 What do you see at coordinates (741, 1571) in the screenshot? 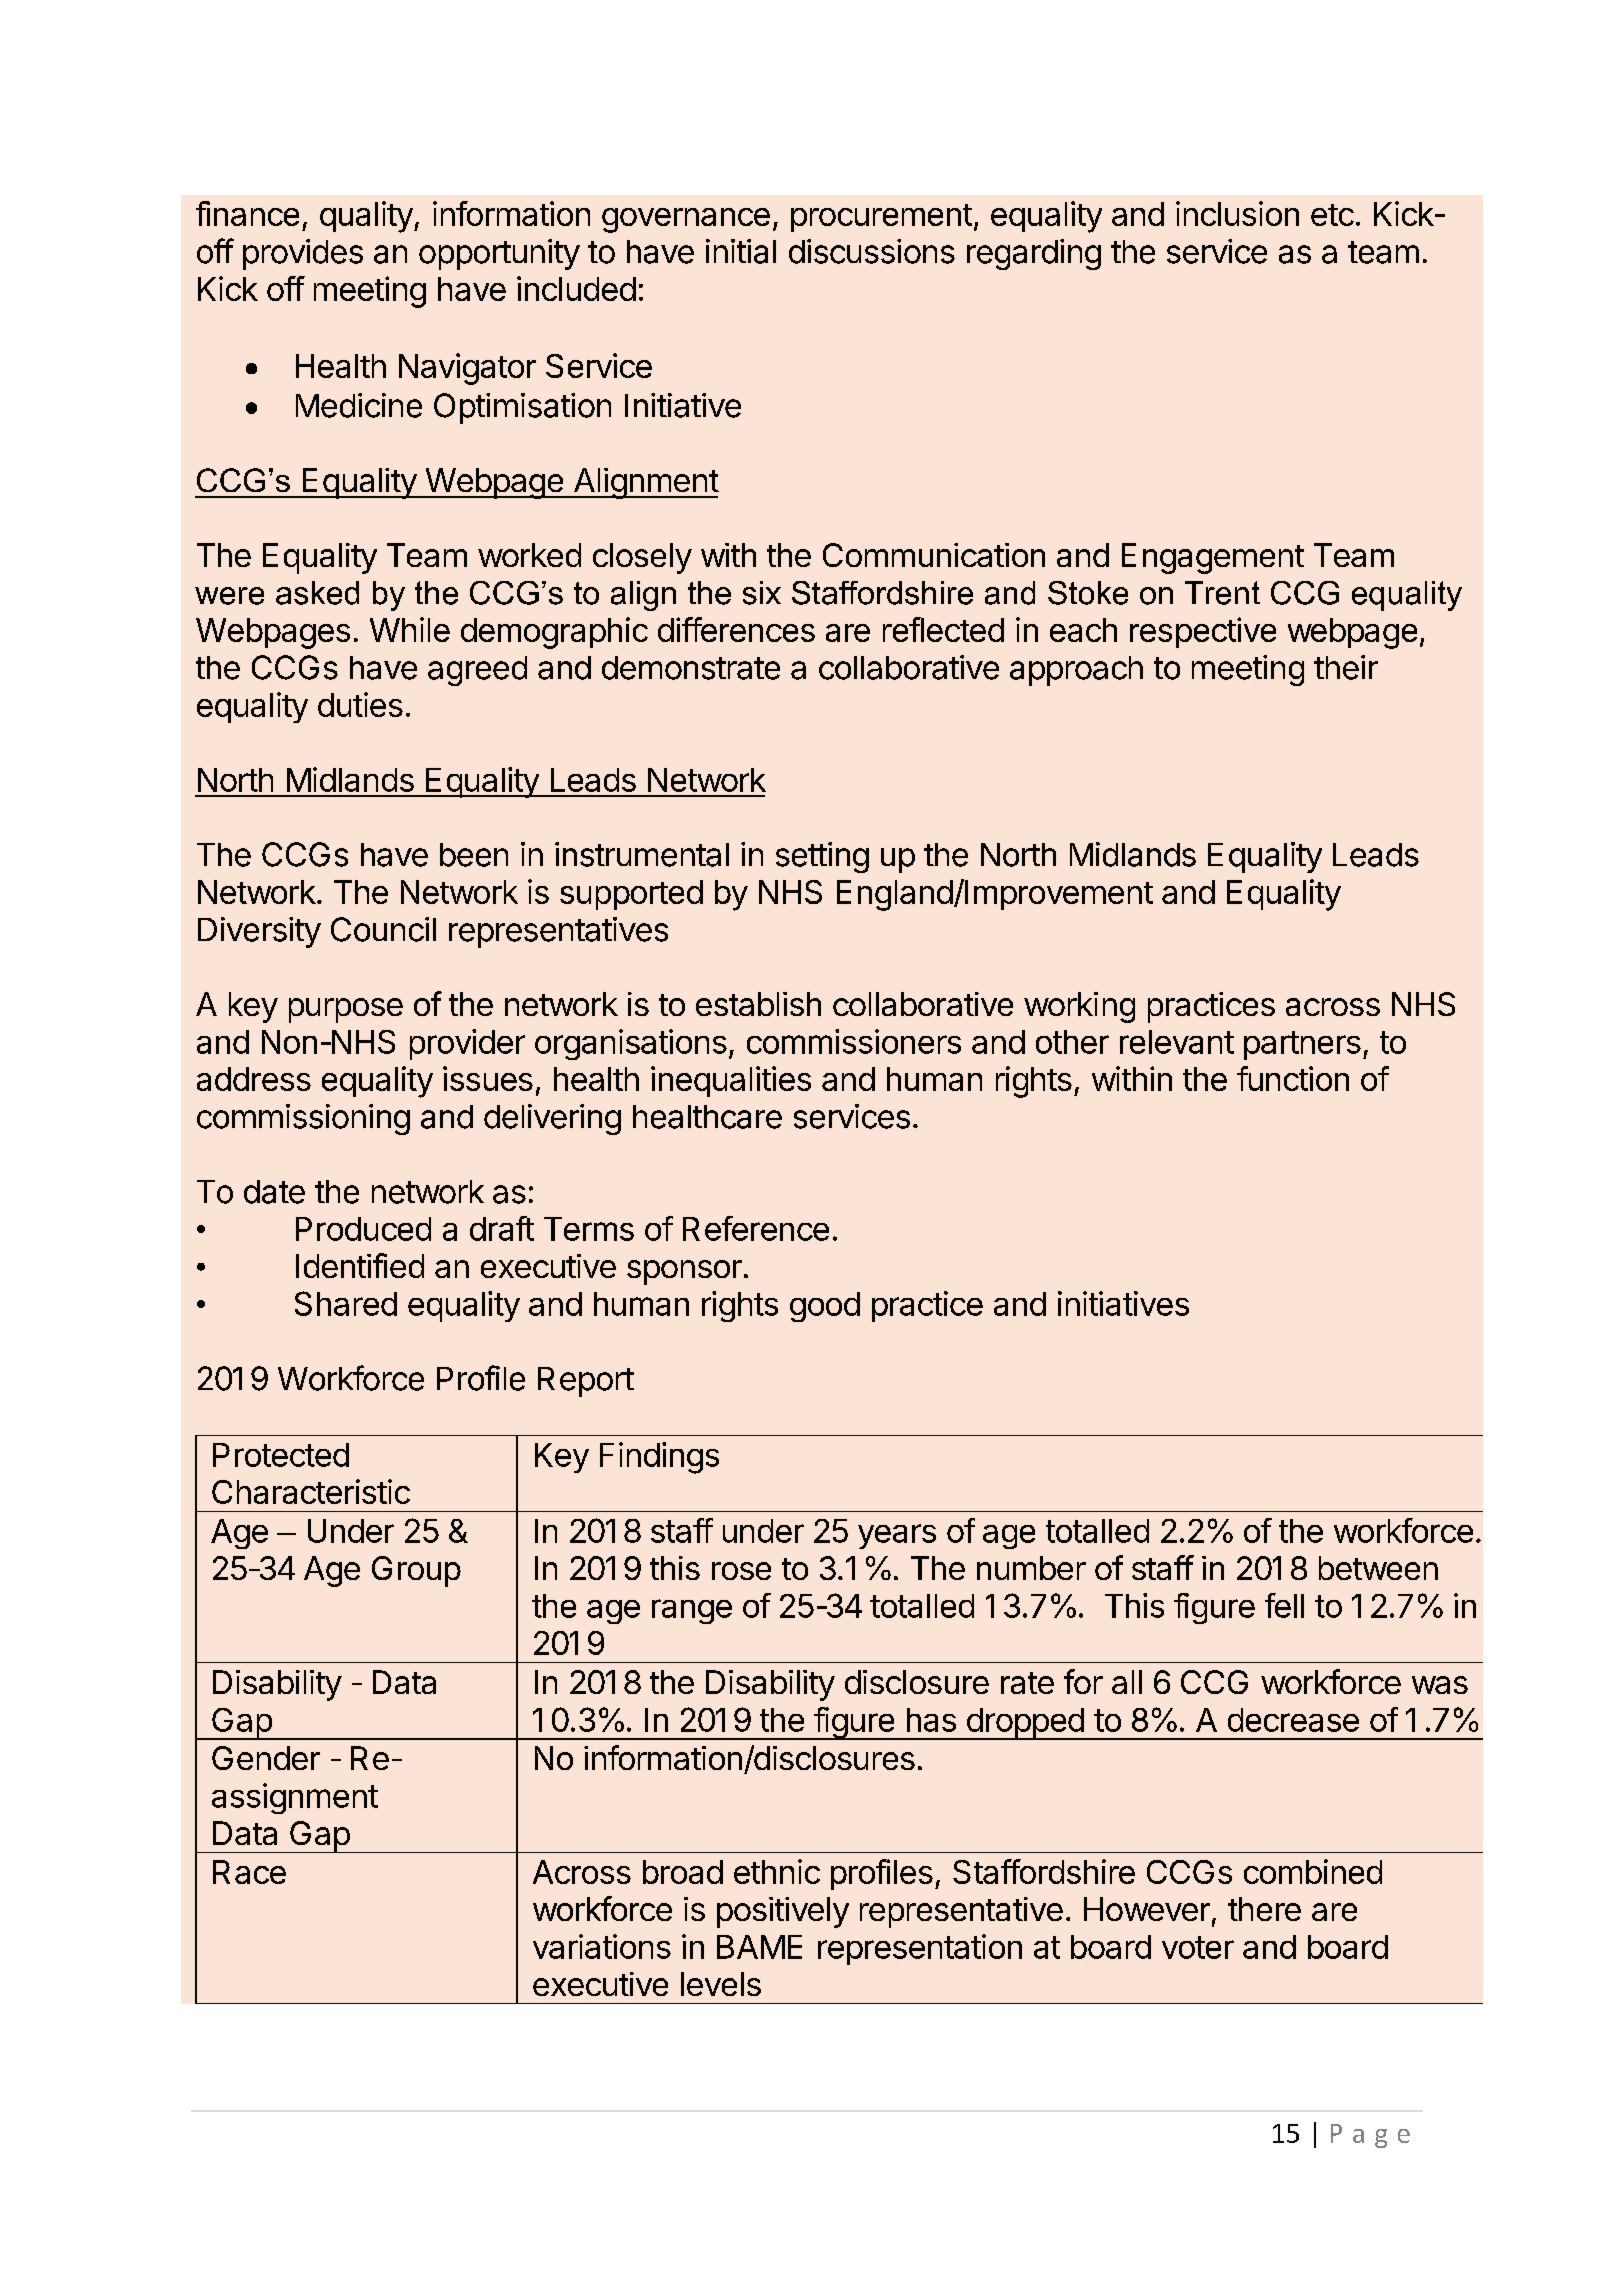
I see `rose` at bounding box center [741, 1571].
